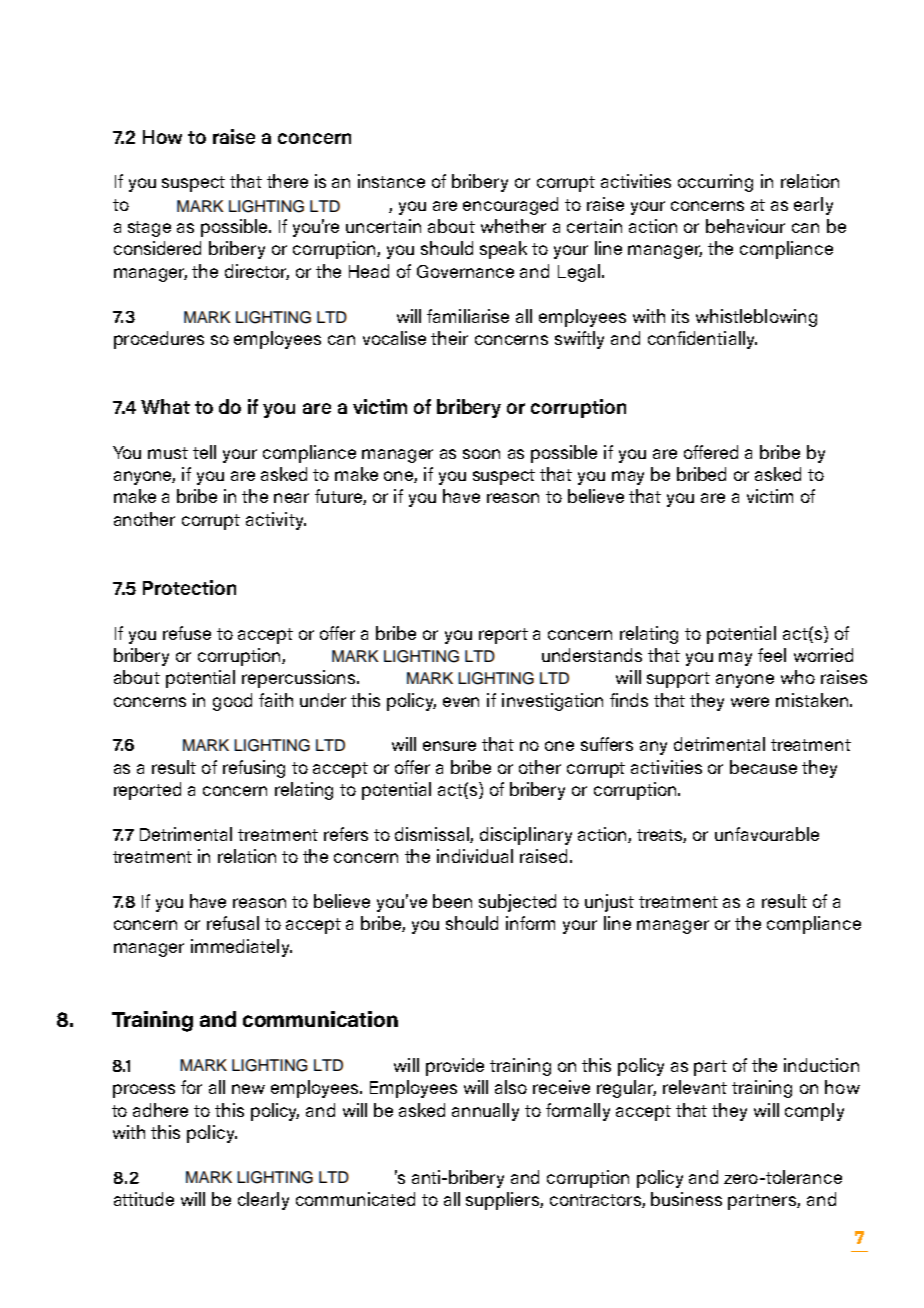  Describe the element at coordinates (750, 702) in the image. I see `were` at that location.
